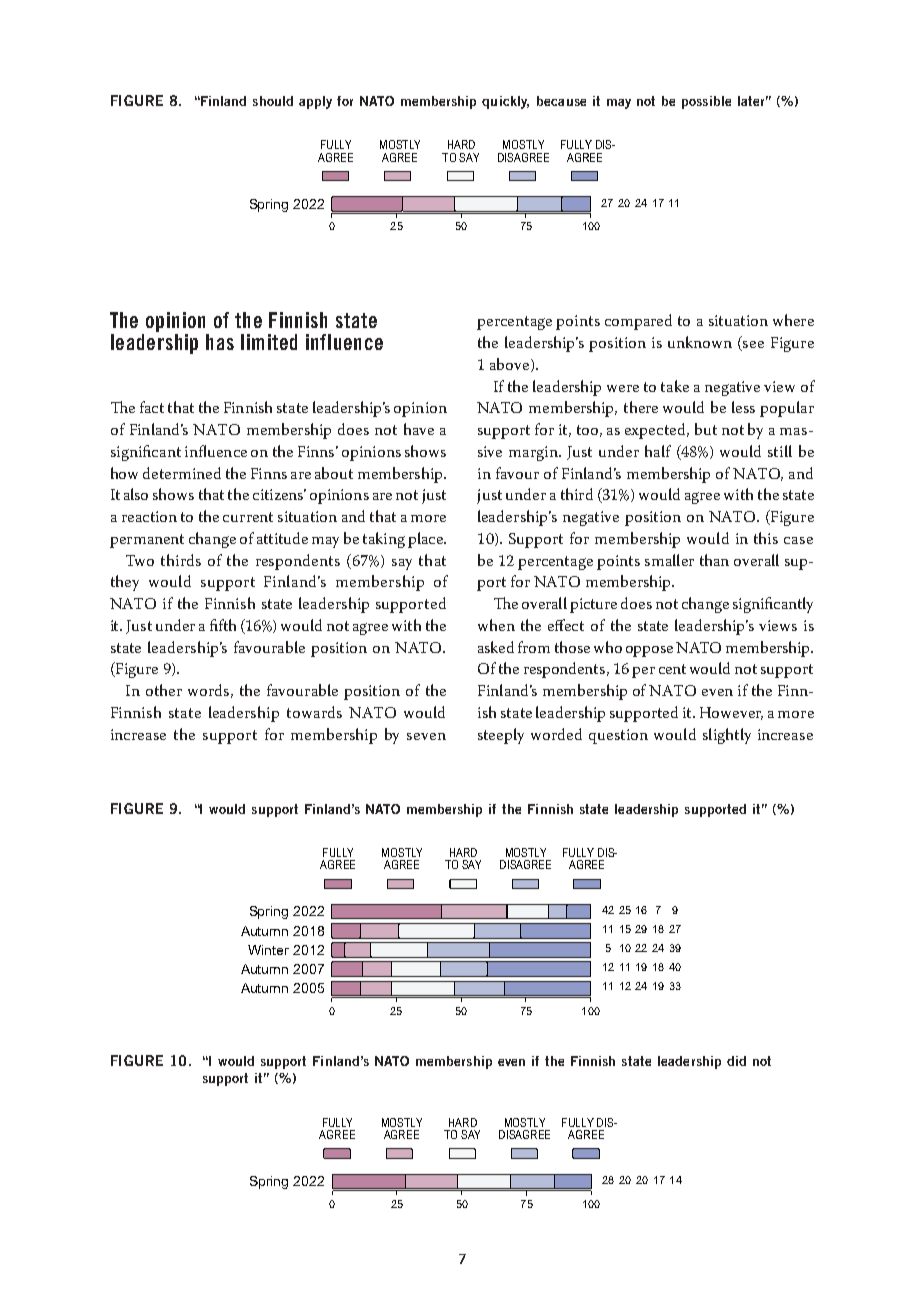  I want to click on has, so click(220, 342).
